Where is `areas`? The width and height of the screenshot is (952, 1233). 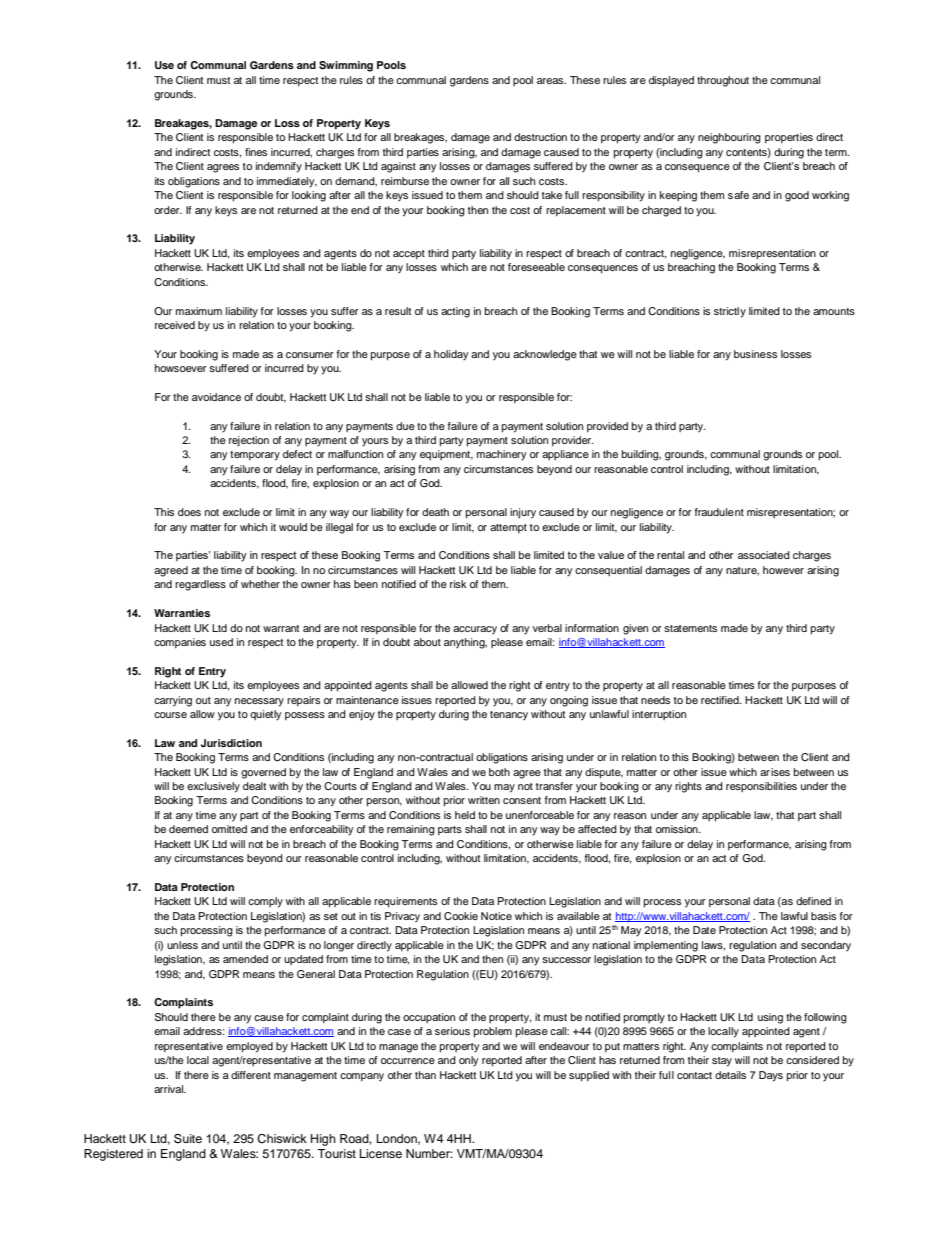
areas is located at coordinates (551, 81).
